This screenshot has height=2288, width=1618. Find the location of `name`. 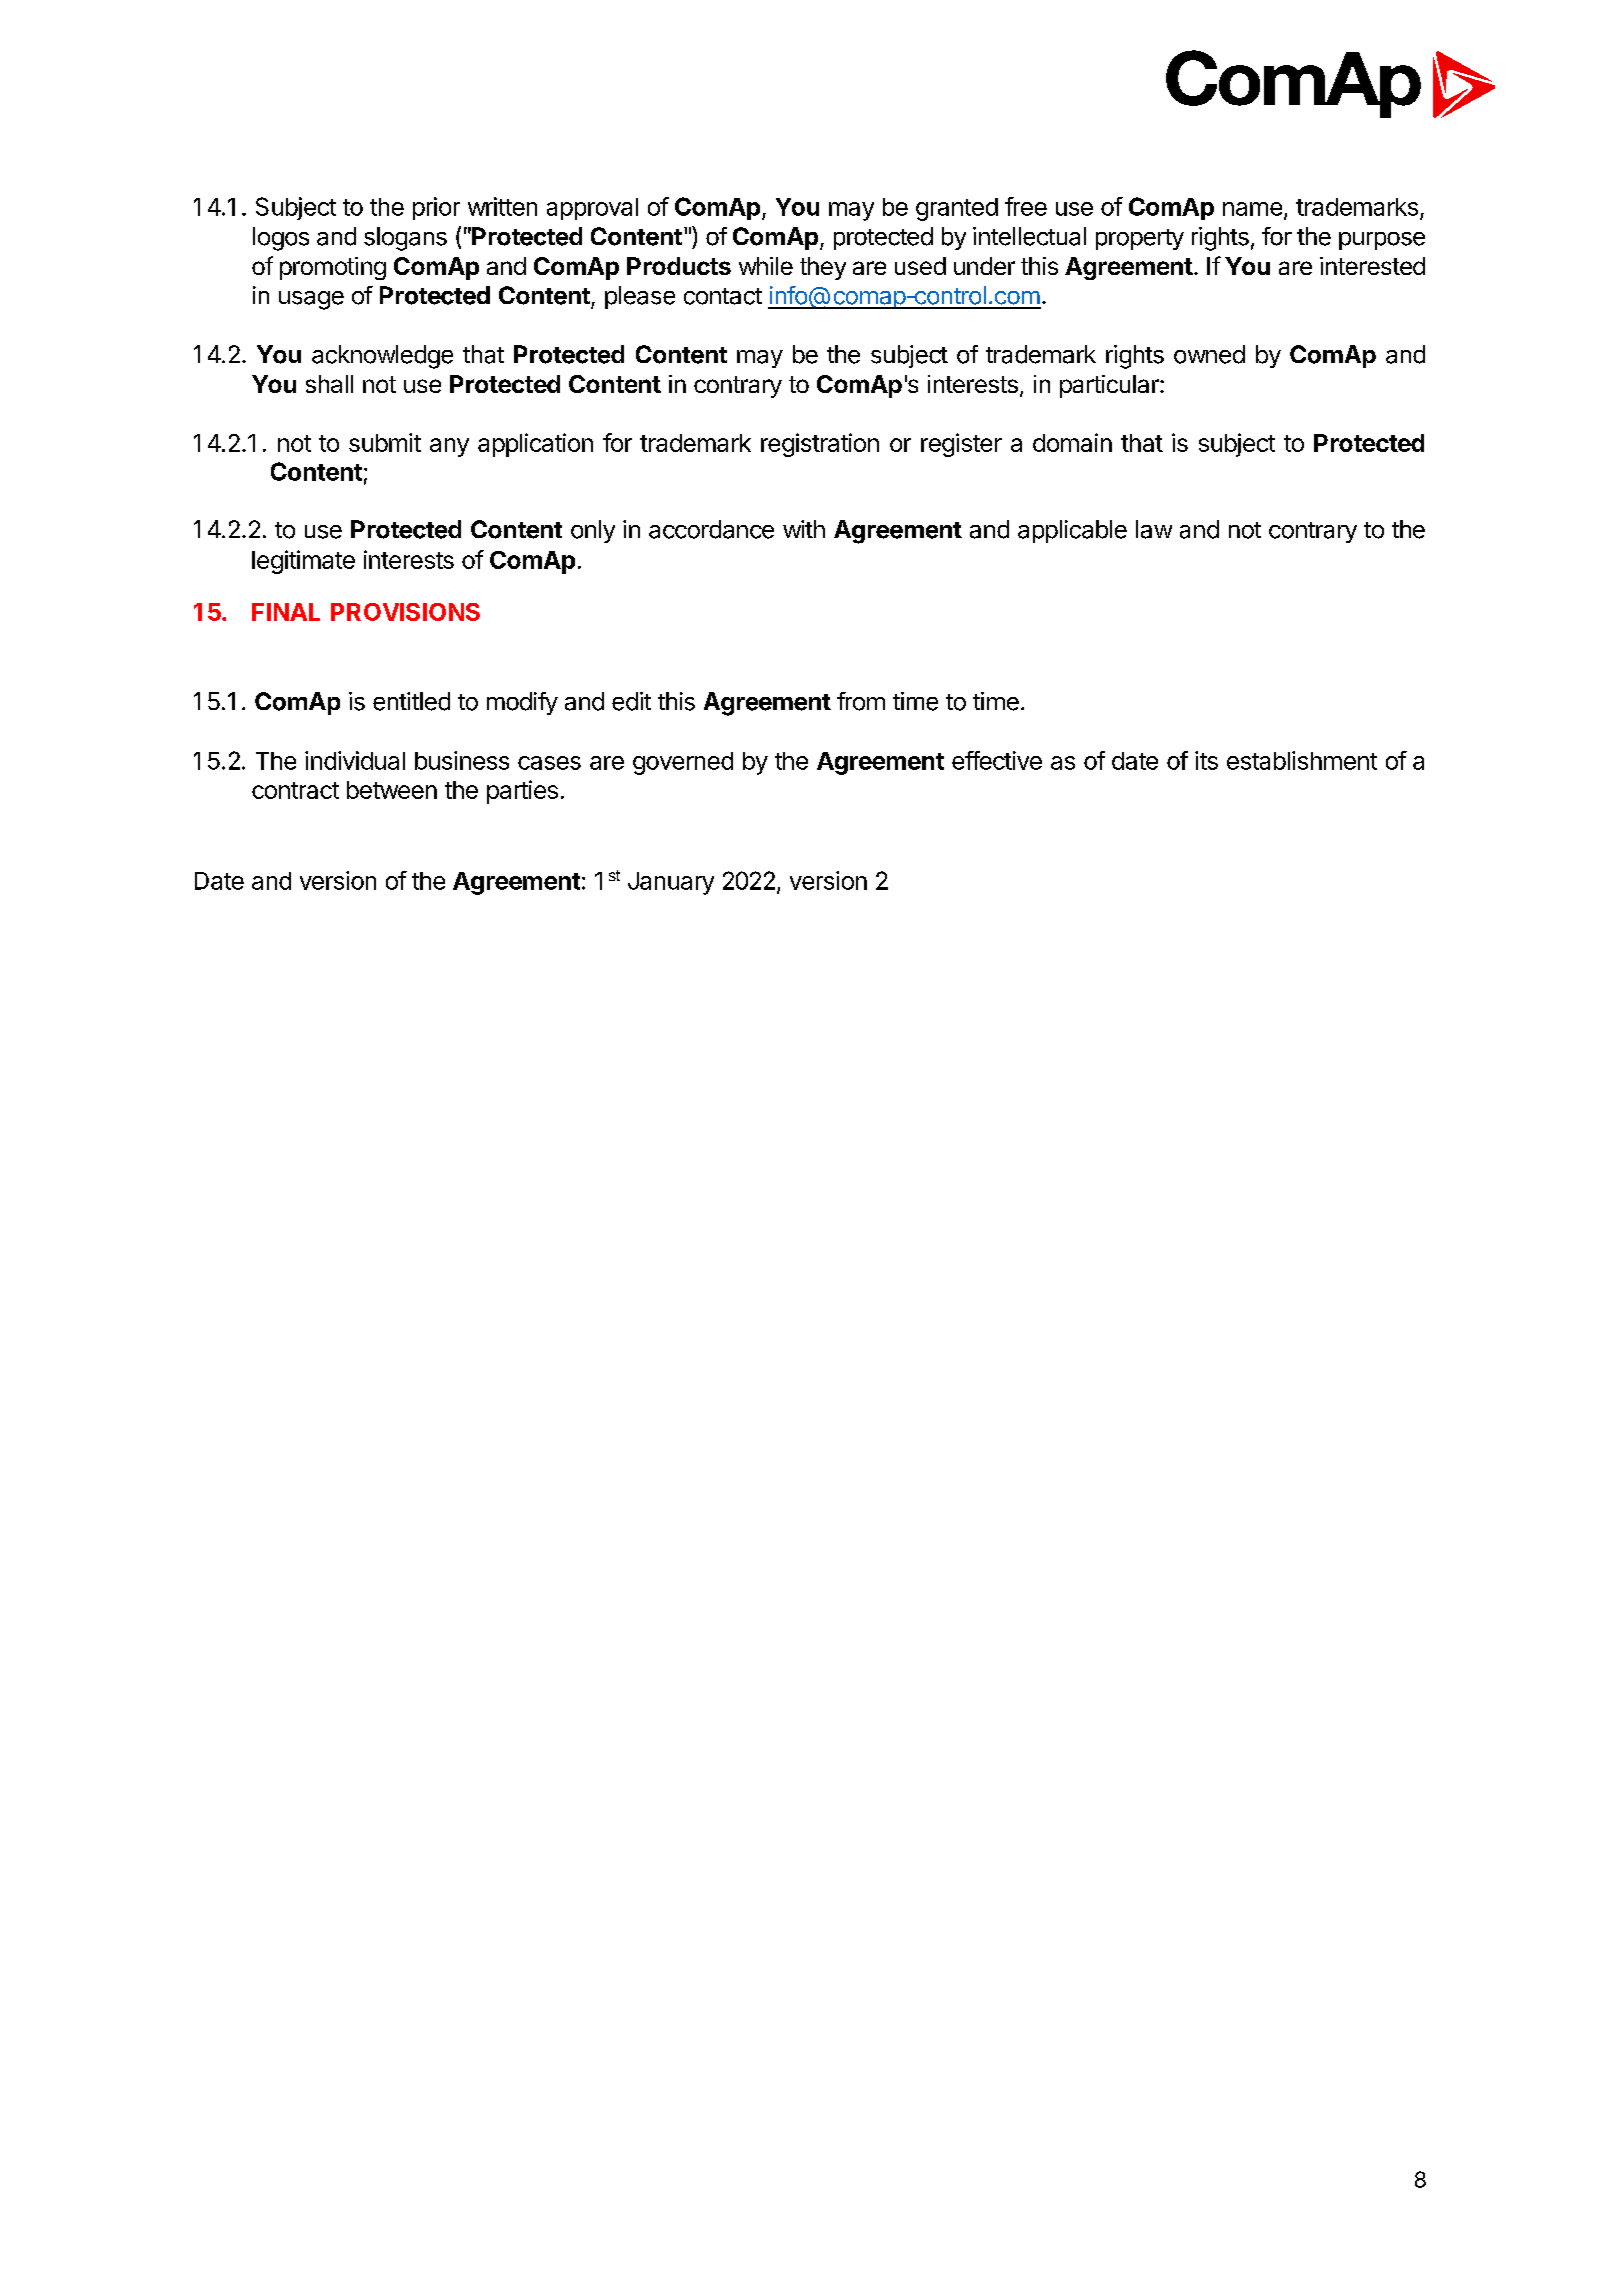

name is located at coordinates (1252, 209).
